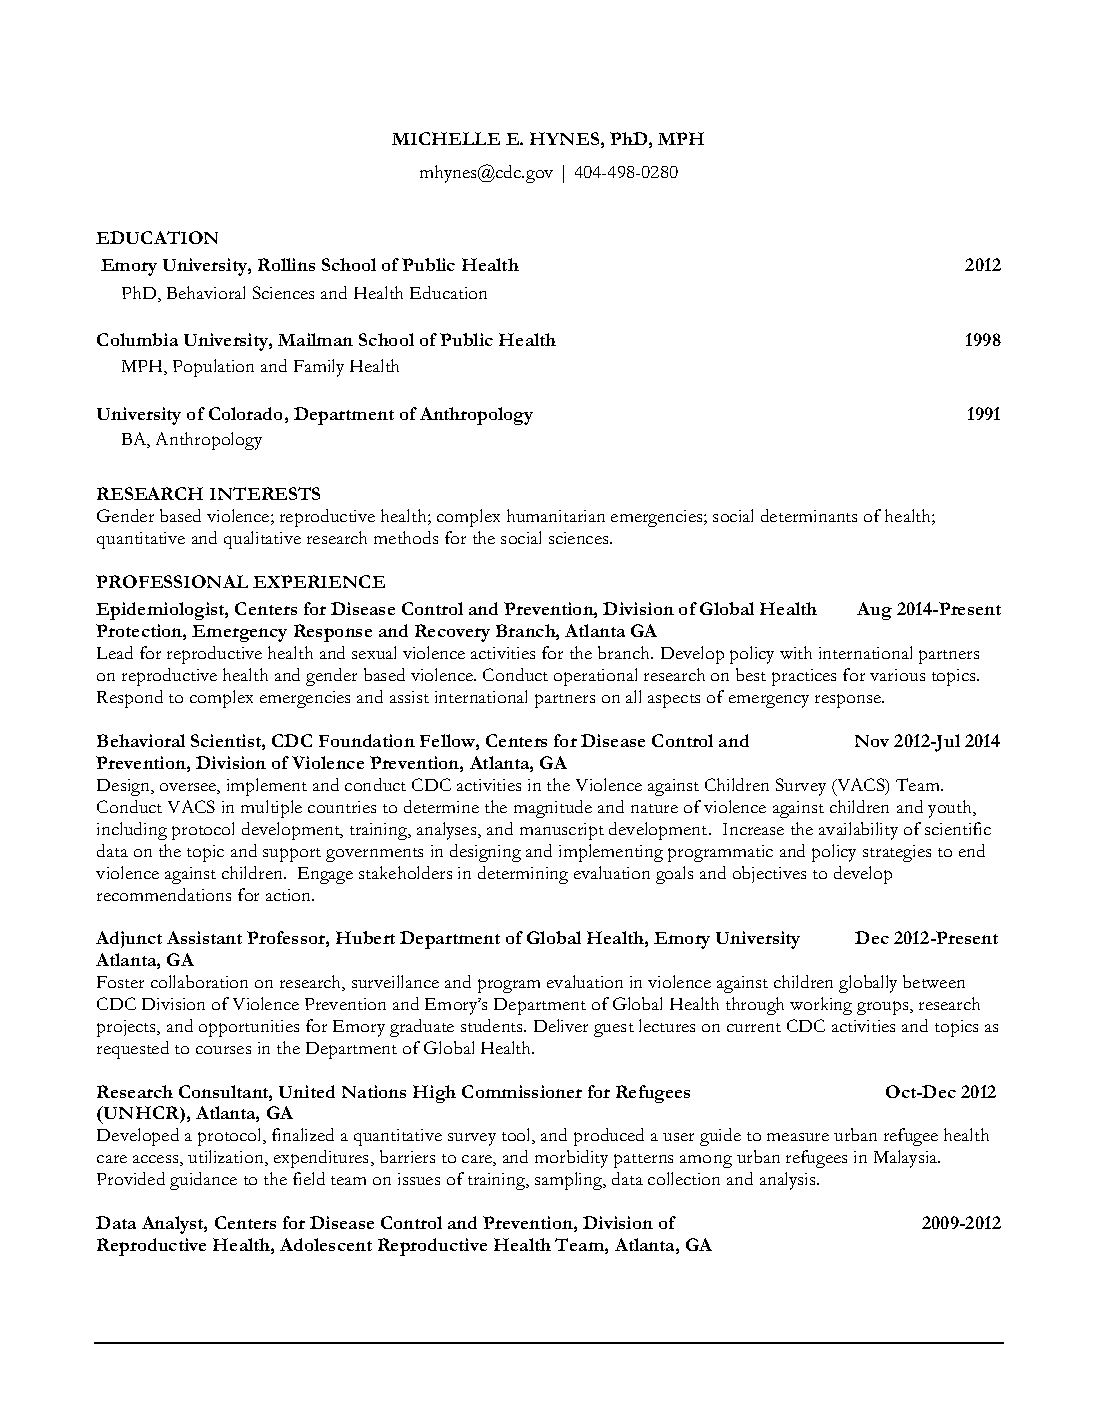  What do you see at coordinates (570, 1181) in the screenshot?
I see `sampling` at bounding box center [570, 1181].
